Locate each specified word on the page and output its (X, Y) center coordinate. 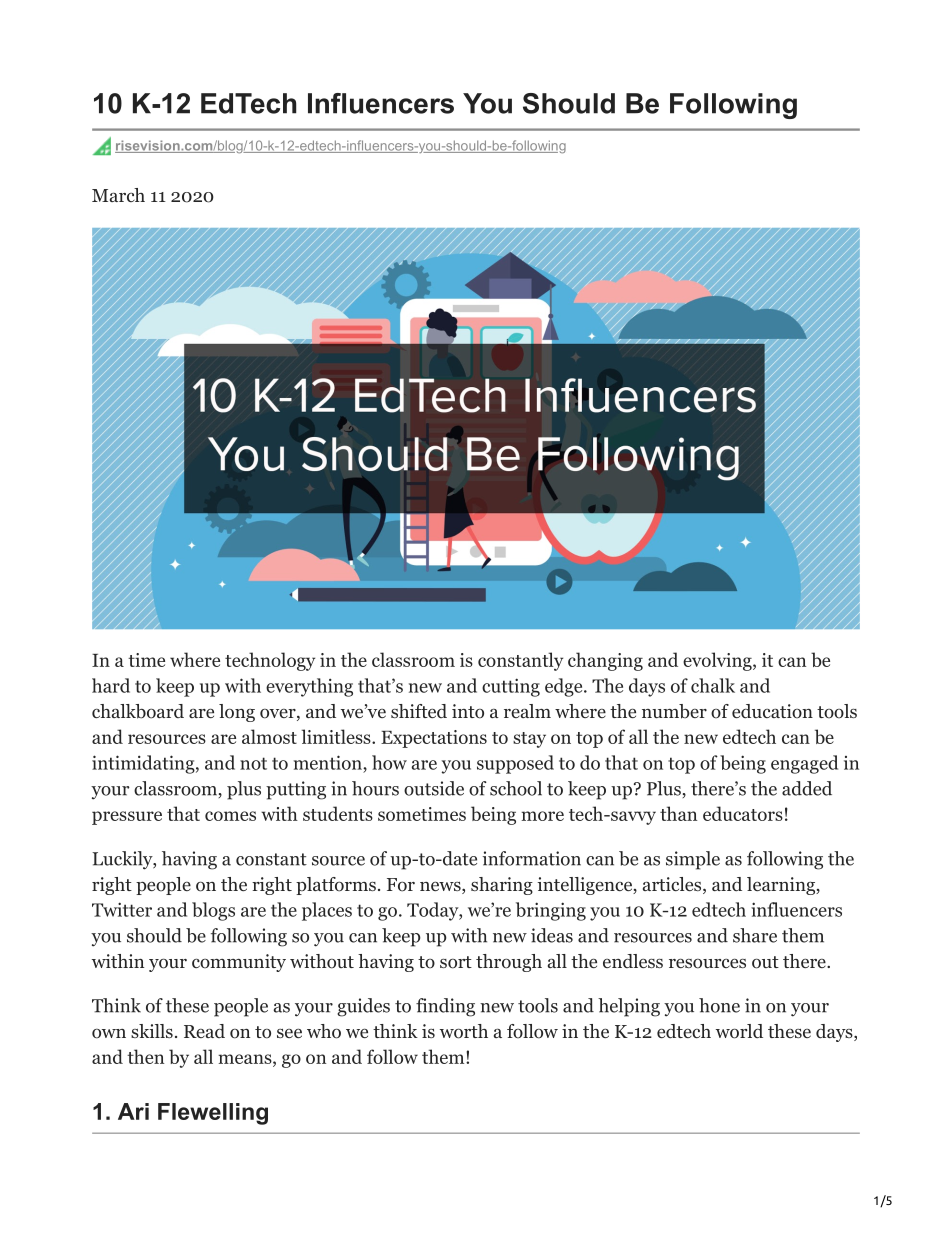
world (739, 1031)
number (674, 711)
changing (605, 661)
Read (204, 1031)
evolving (718, 661)
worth (464, 1031)
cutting (511, 687)
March (118, 195)
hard (111, 685)
